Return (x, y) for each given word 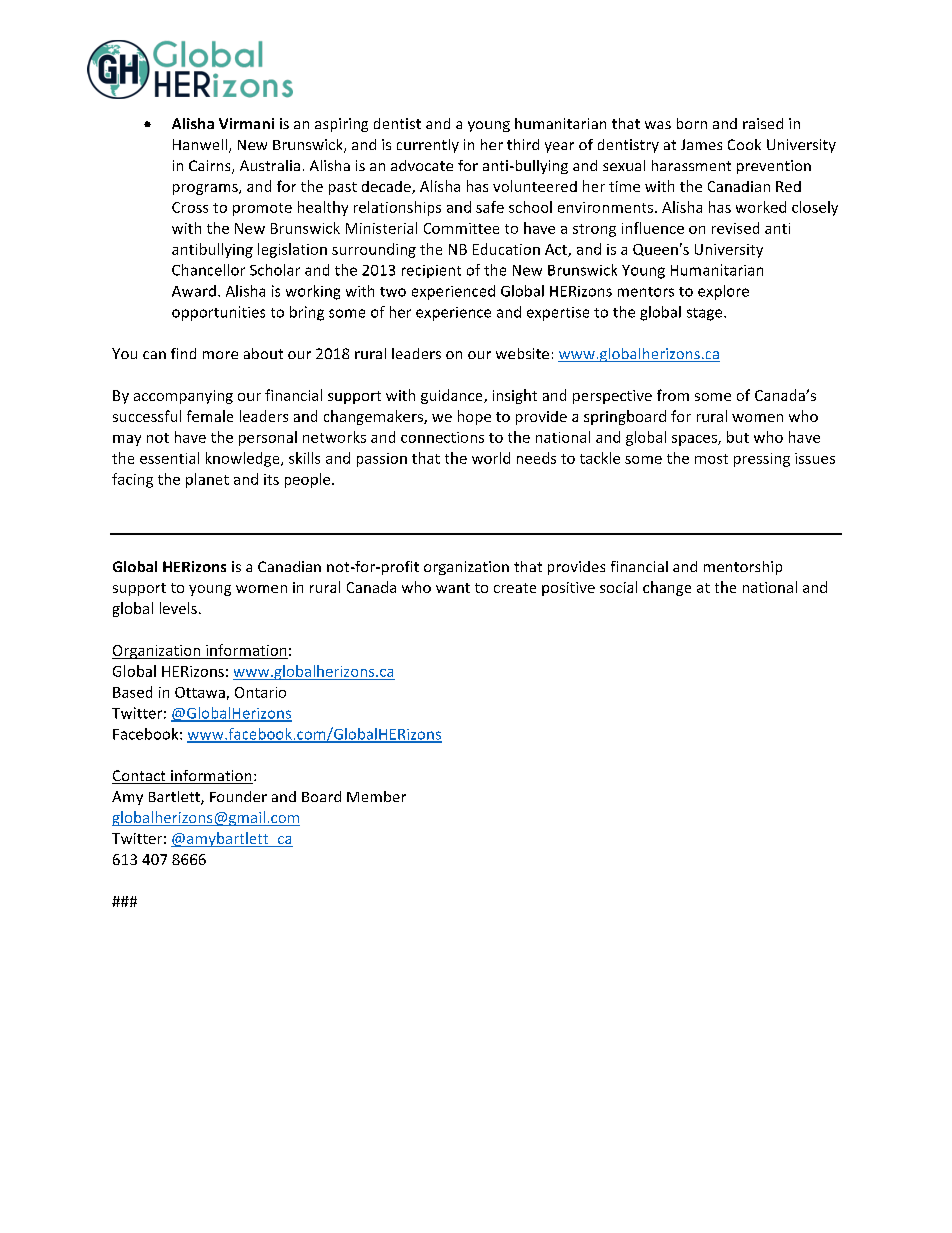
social (618, 587)
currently (428, 146)
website (522, 353)
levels (178, 608)
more (220, 355)
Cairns (211, 167)
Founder (238, 796)
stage (706, 314)
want (453, 588)
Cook (744, 144)
